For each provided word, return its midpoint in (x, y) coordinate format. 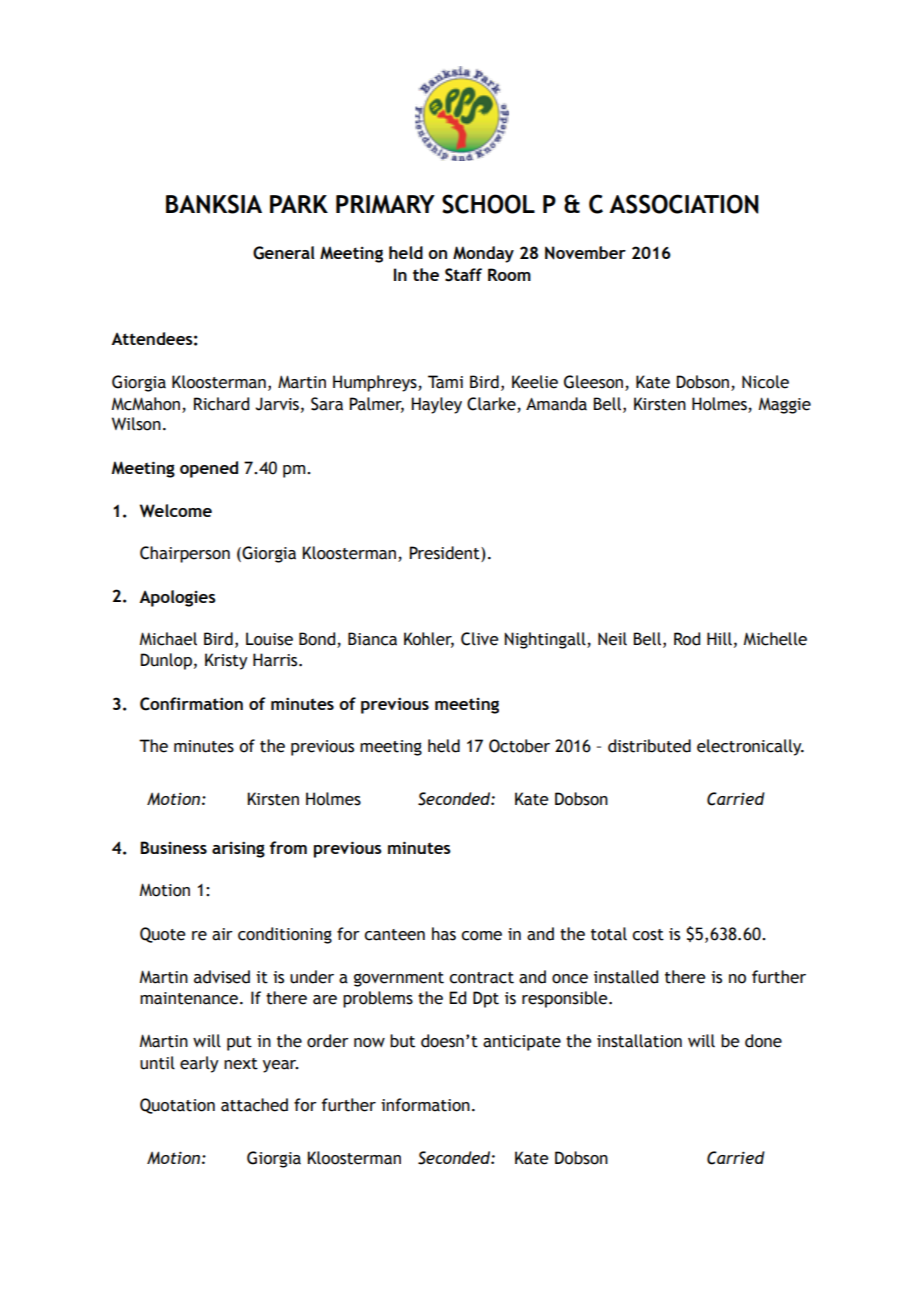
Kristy (226, 661)
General (284, 253)
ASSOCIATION (684, 204)
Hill (719, 638)
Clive (480, 639)
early (199, 1064)
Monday (483, 254)
